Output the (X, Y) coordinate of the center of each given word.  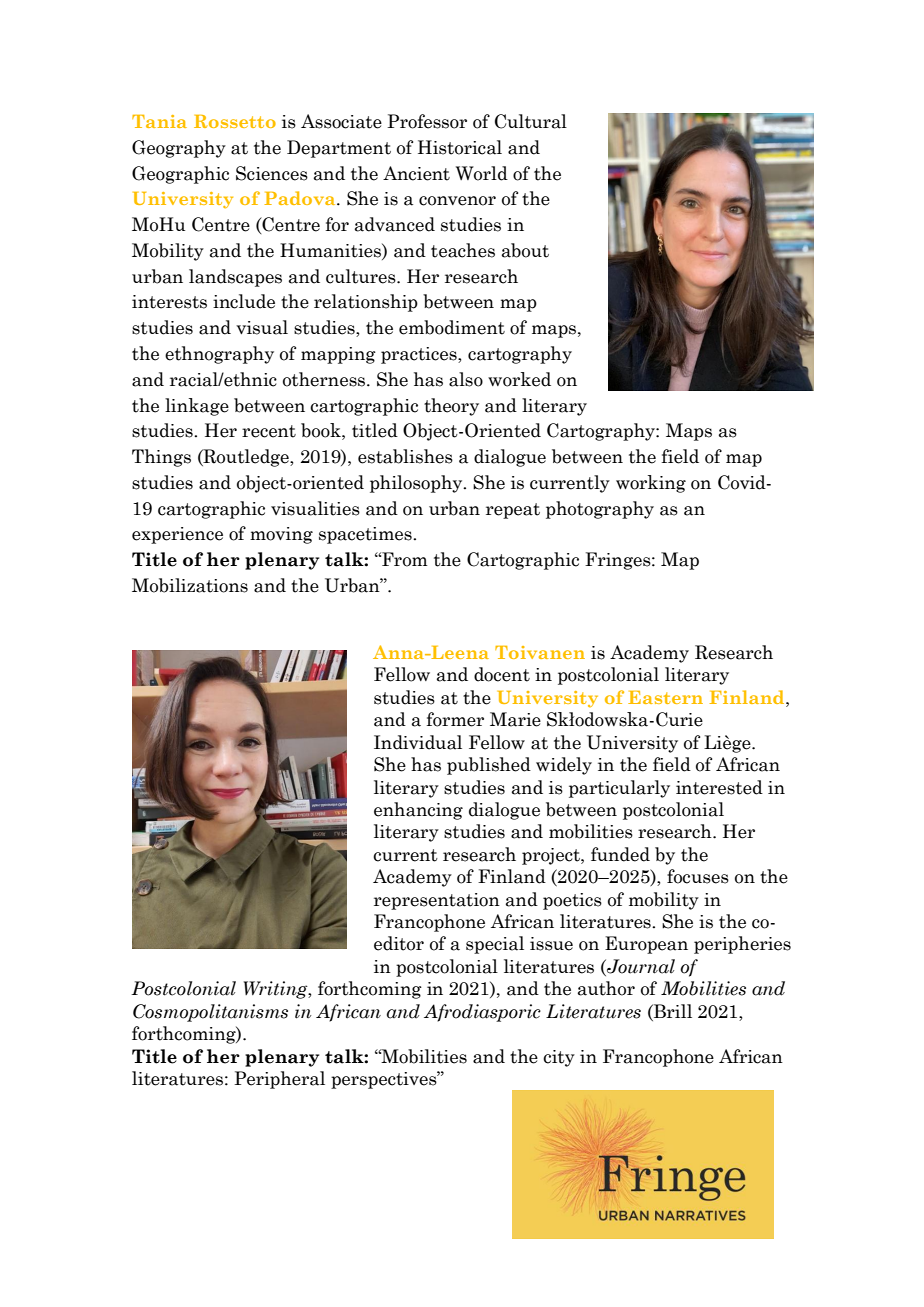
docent (502, 674)
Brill (672, 1011)
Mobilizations (190, 585)
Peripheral (279, 1080)
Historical (460, 147)
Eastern (665, 697)
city (559, 1058)
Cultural (531, 121)
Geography (179, 149)
